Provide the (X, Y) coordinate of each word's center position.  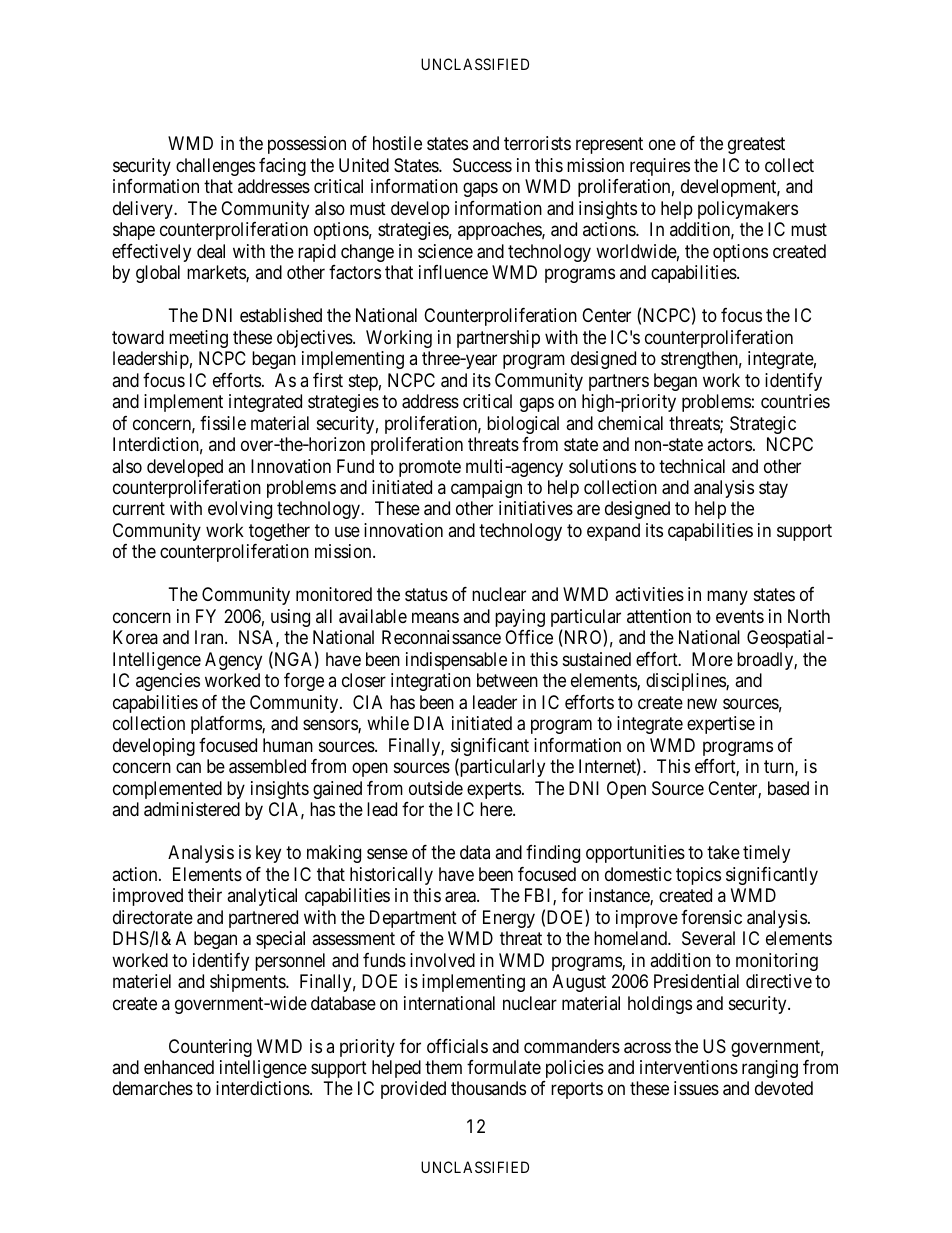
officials (457, 1046)
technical (692, 466)
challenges (215, 167)
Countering (210, 1048)
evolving (240, 510)
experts (494, 790)
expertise (721, 725)
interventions (689, 1067)
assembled (267, 766)
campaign (486, 489)
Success (482, 165)
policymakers (748, 210)
